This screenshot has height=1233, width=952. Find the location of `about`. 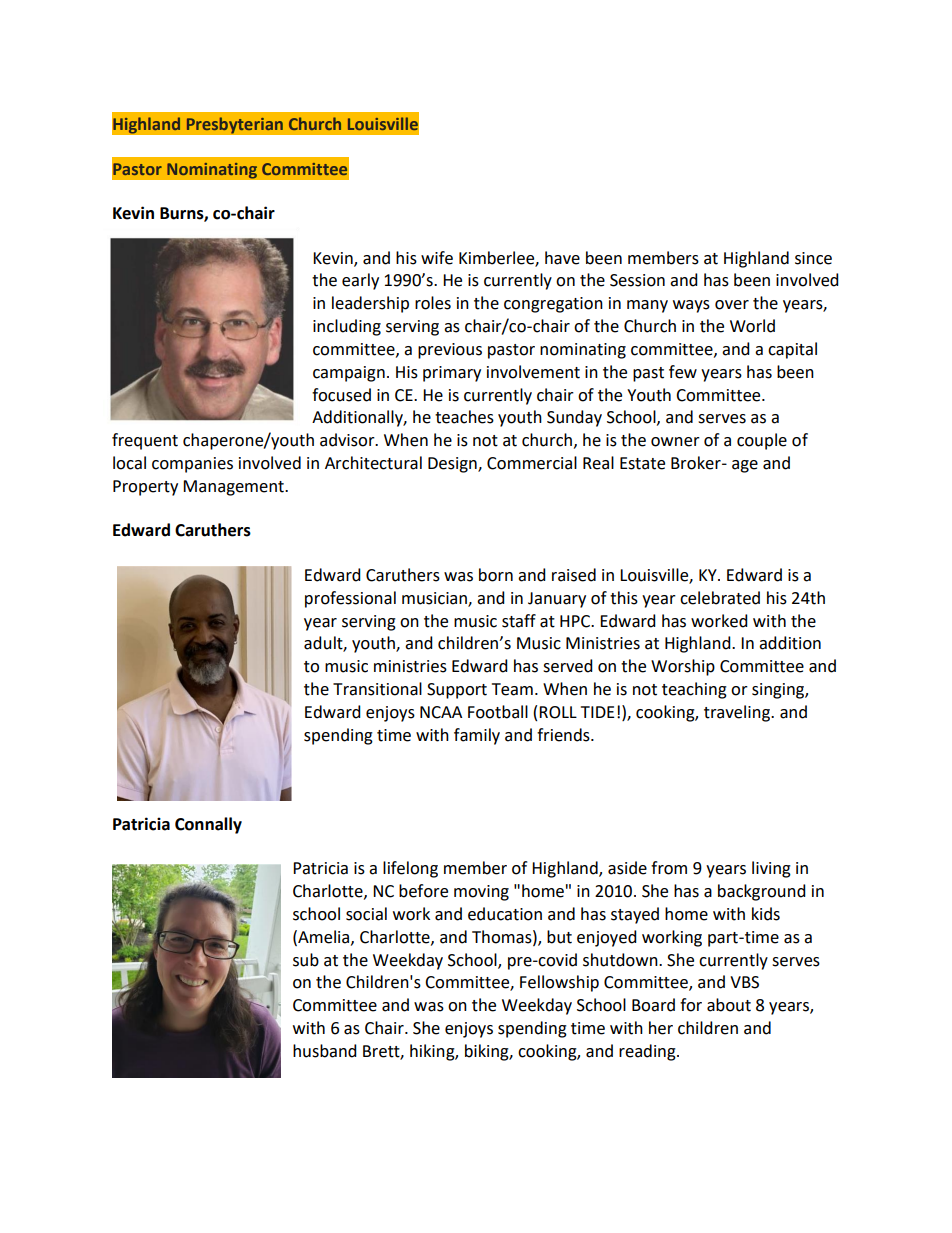

about is located at coordinates (729, 1005).
